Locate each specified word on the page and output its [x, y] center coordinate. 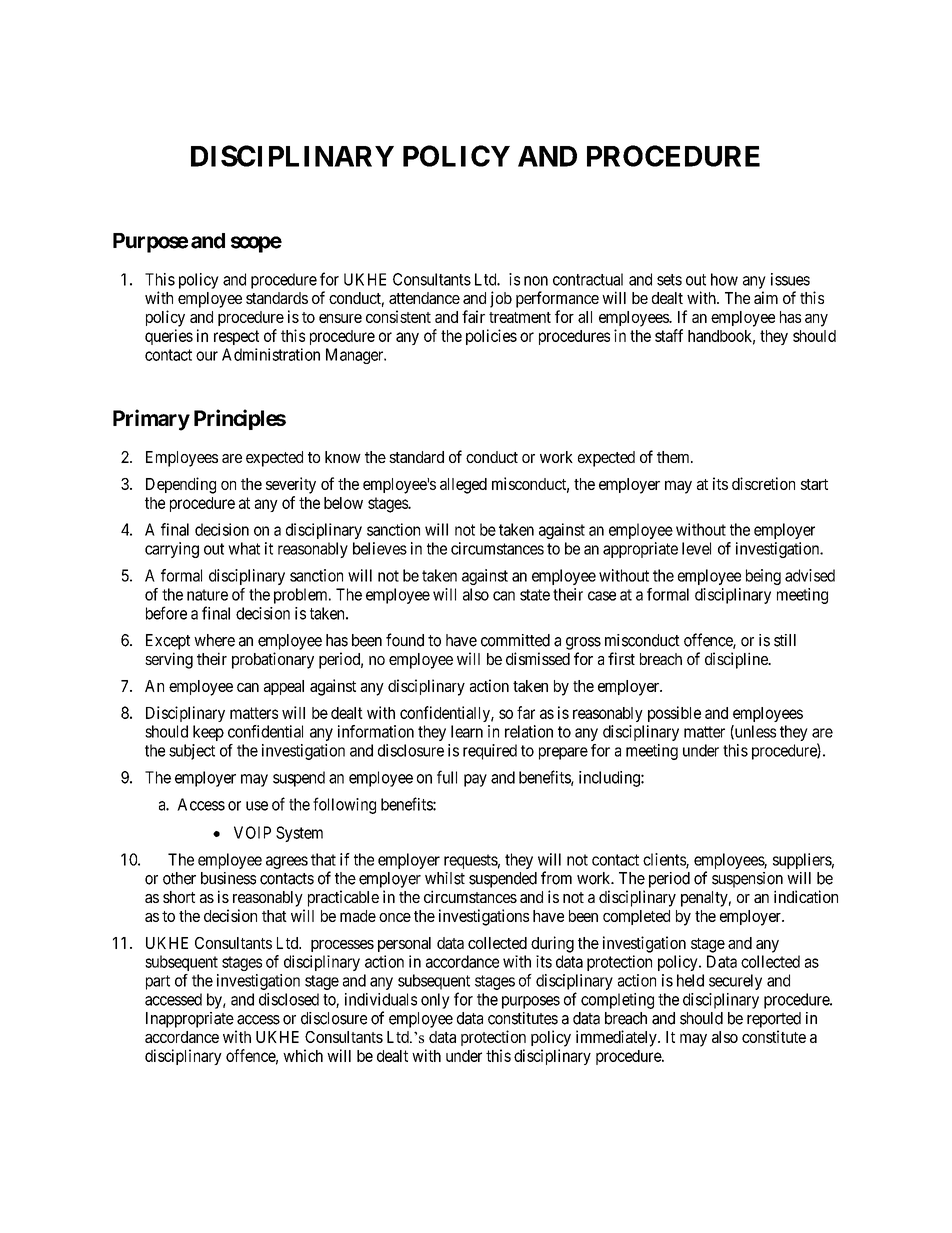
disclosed [289, 999]
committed [515, 640]
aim [766, 297]
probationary [273, 660]
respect [236, 337]
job [501, 299]
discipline [737, 660]
